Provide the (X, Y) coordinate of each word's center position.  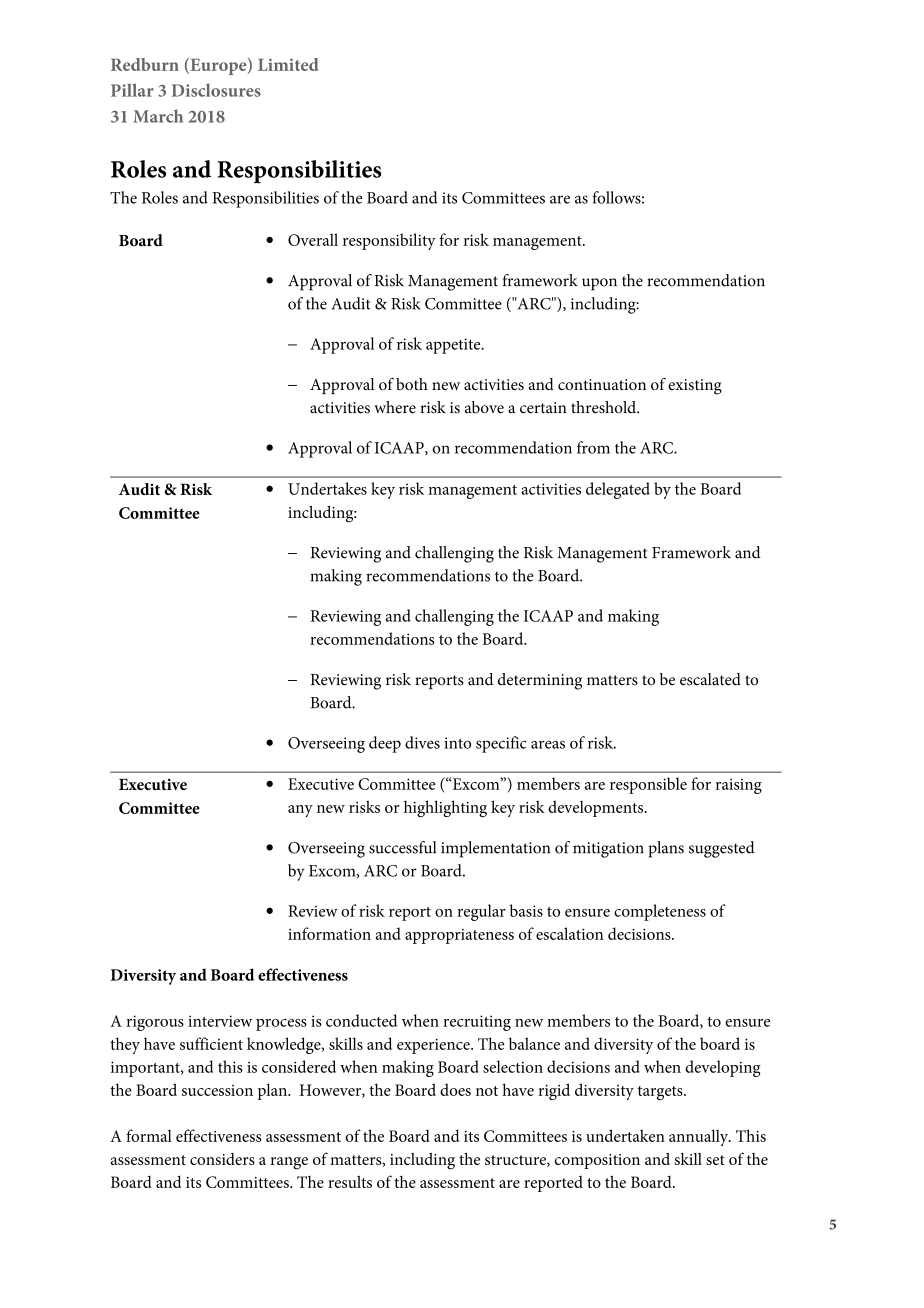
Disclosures (216, 90)
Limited (288, 64)
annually (700, 1137)
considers (222, 1159)
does (455, 1089)
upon (599, 284)
